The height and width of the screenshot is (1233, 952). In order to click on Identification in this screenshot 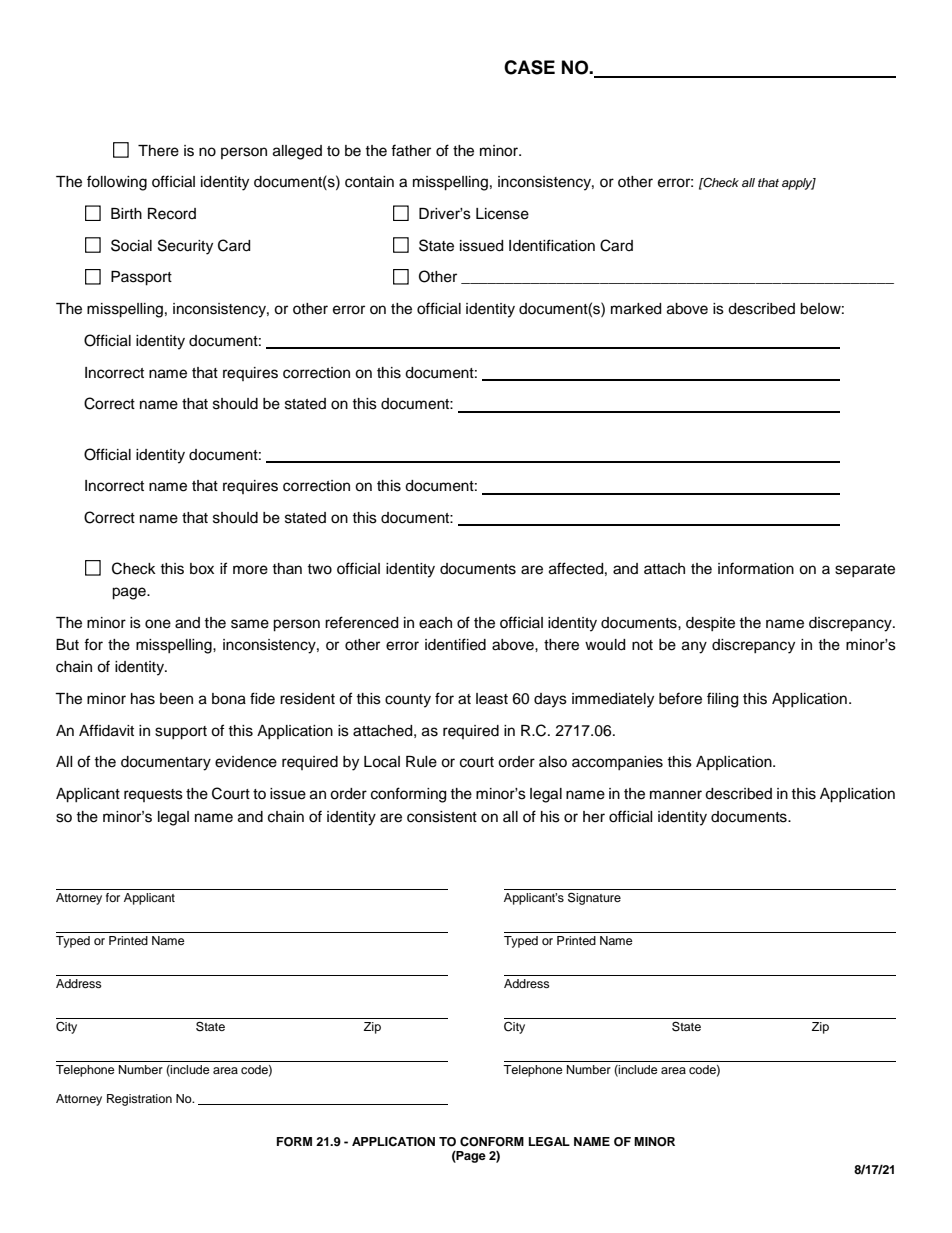, I will do `click(552, 245)`.
